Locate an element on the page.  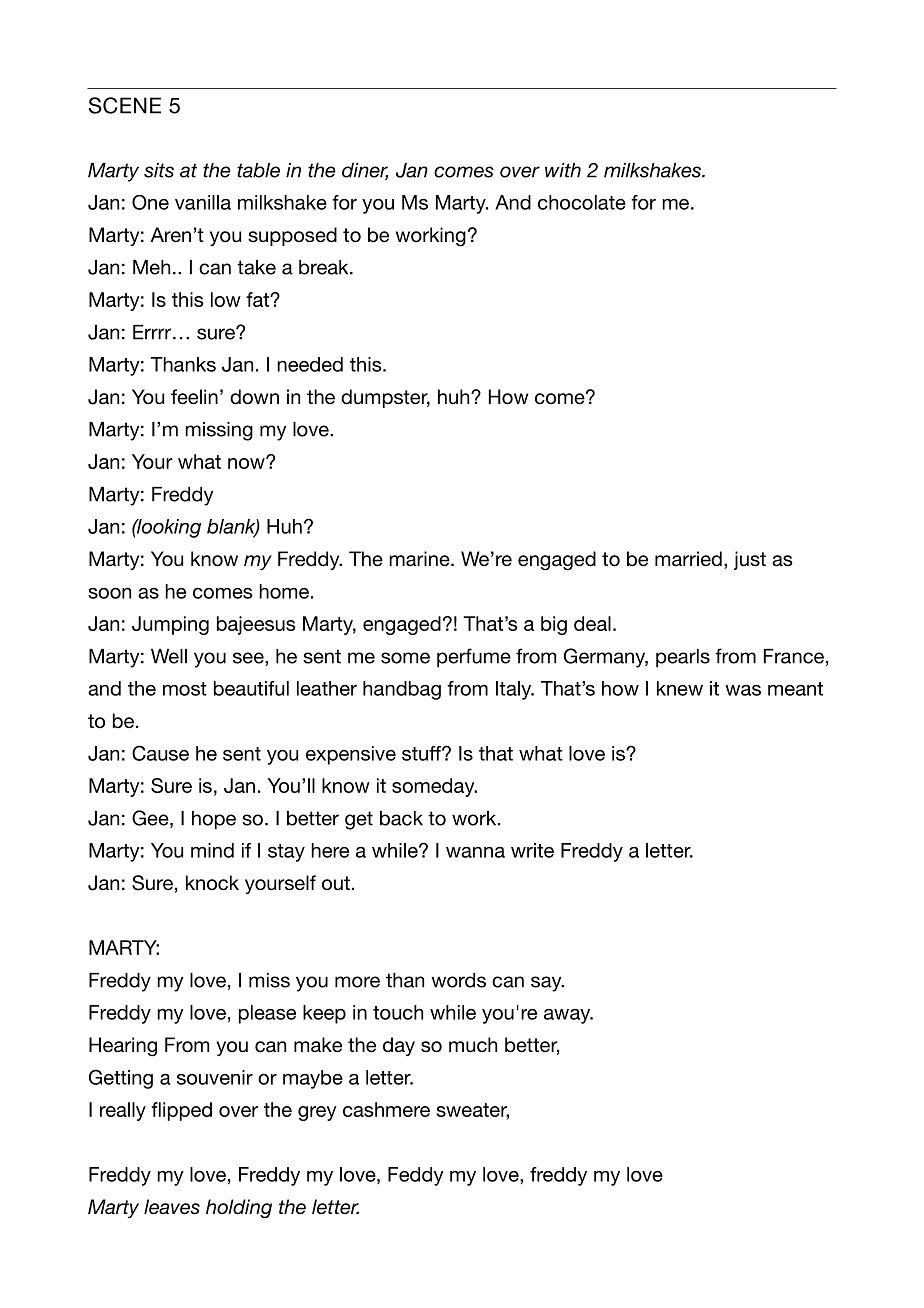
diner is located at coordinates (365, 171).
